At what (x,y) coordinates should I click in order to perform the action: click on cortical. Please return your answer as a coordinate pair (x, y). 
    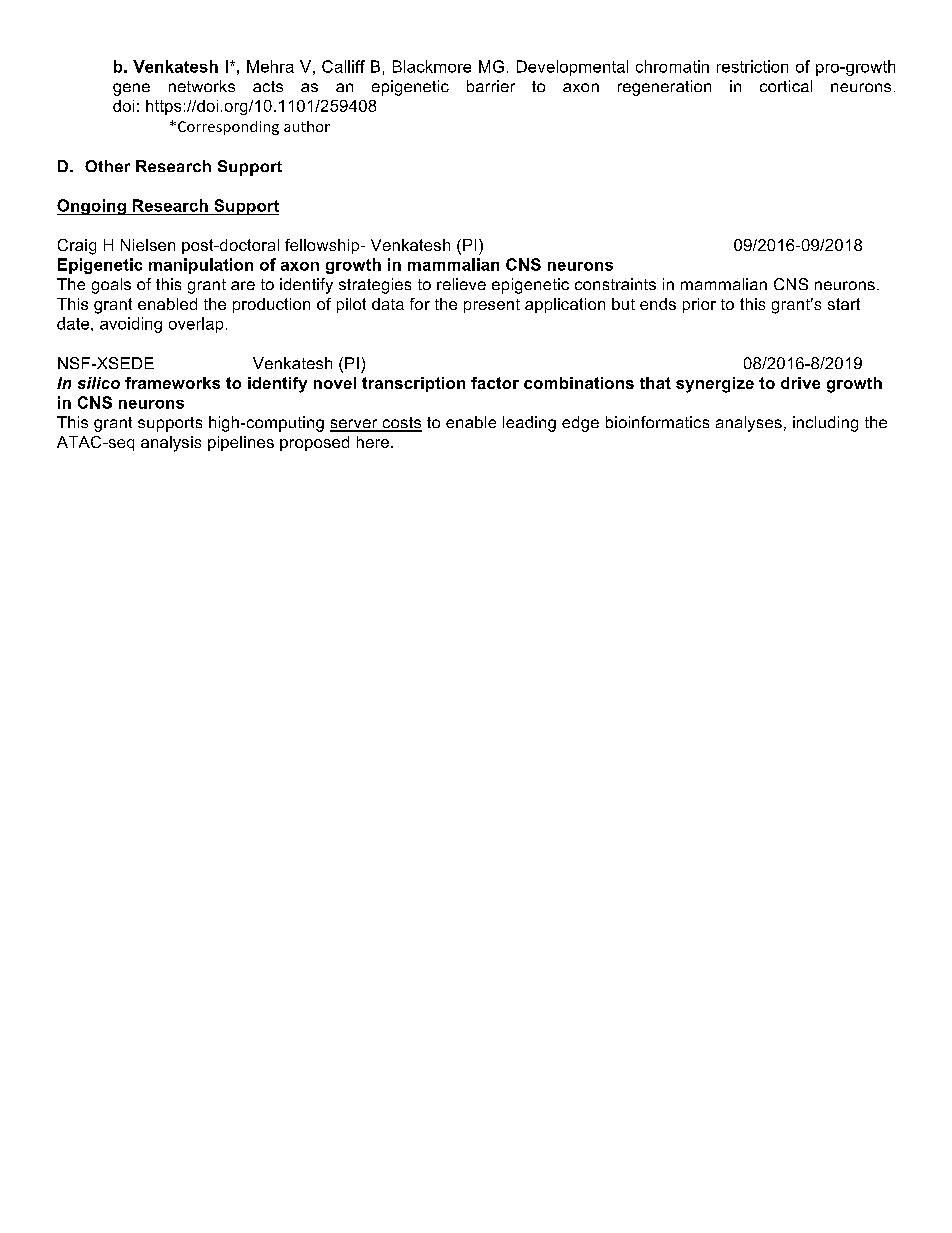
    Looking at the image, I should click on (786, 86).
